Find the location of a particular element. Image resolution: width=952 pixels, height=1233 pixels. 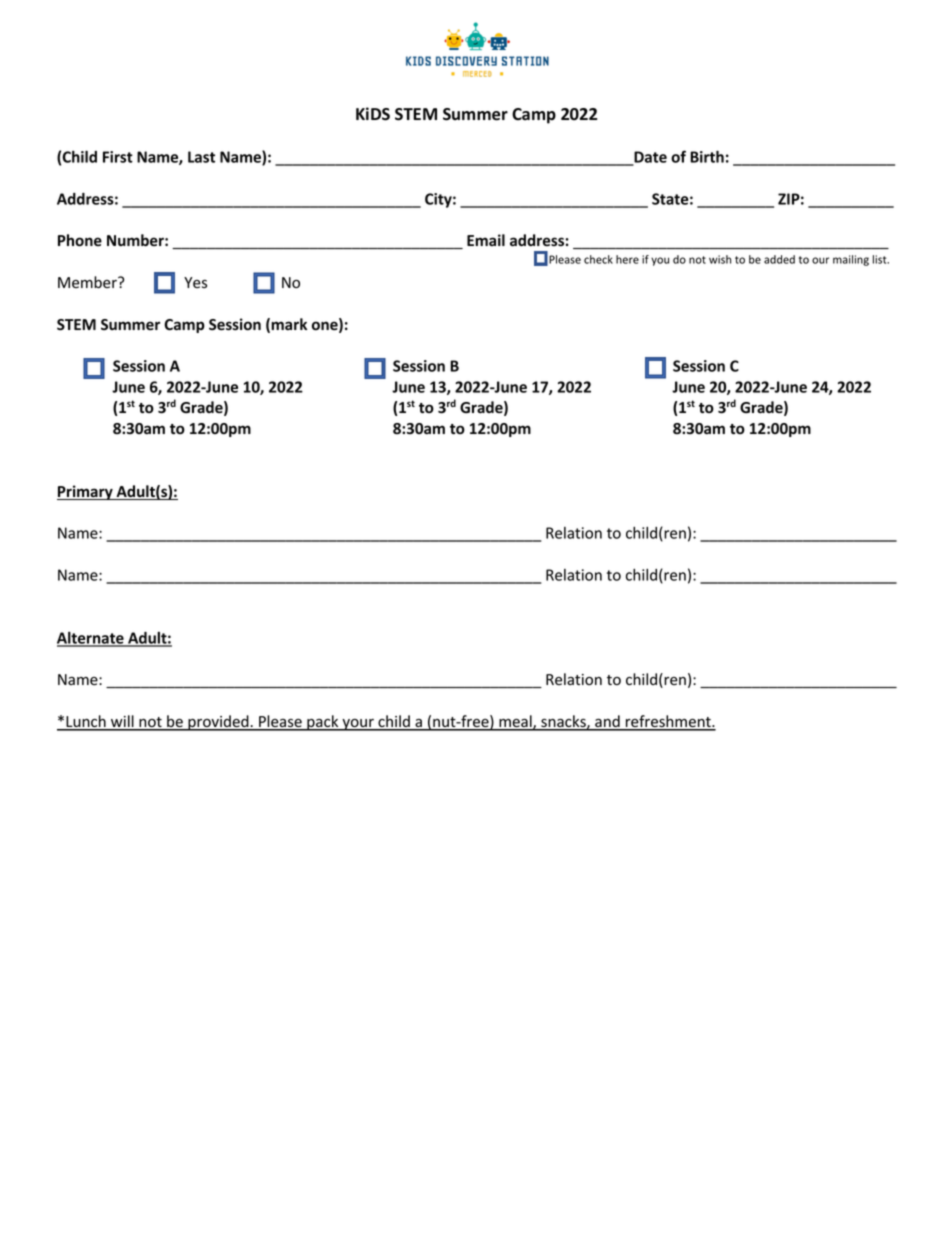

Last is located at coordinates (201, 157).
